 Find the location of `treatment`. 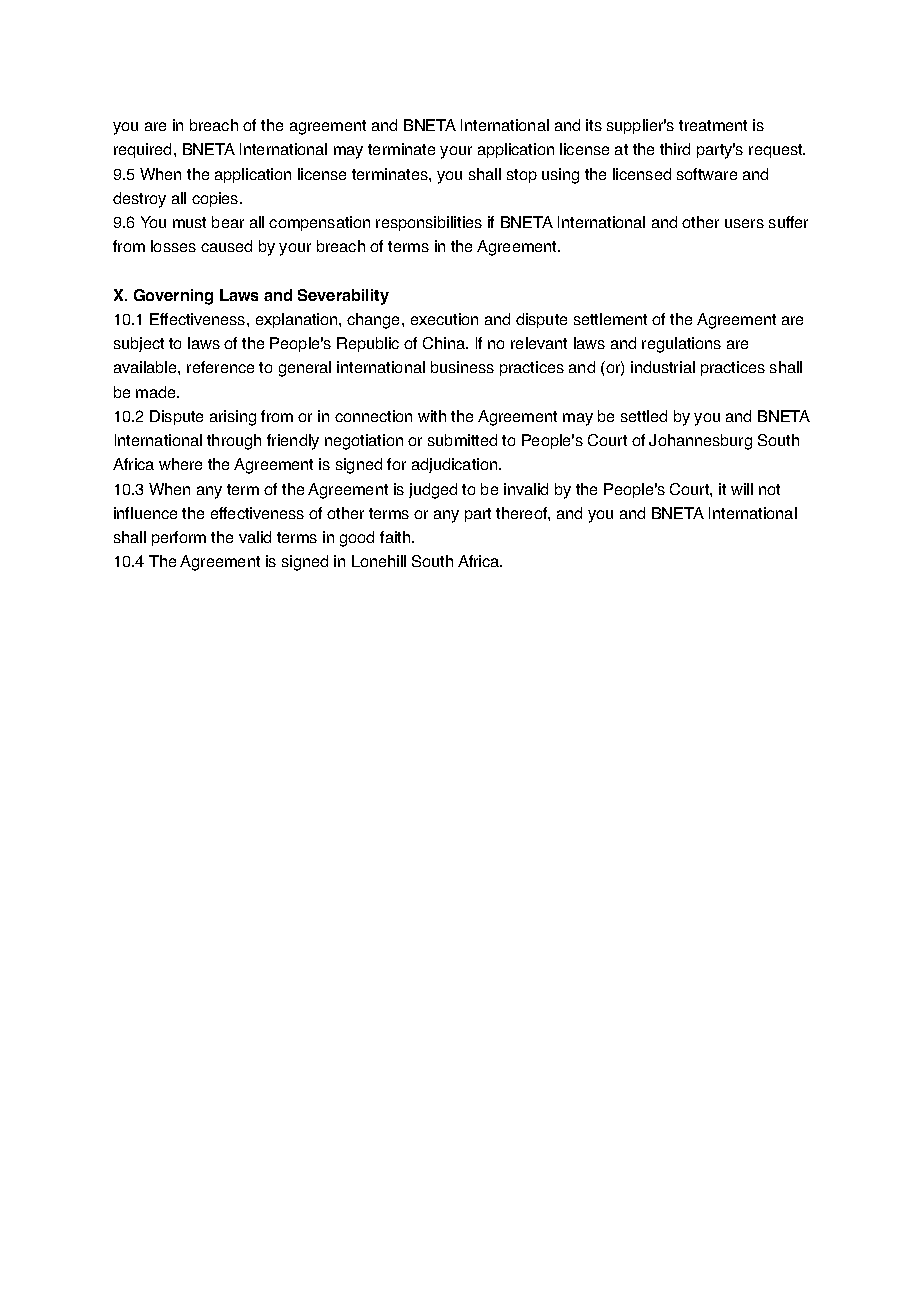

treatment is located at coordinates (713, 125).
